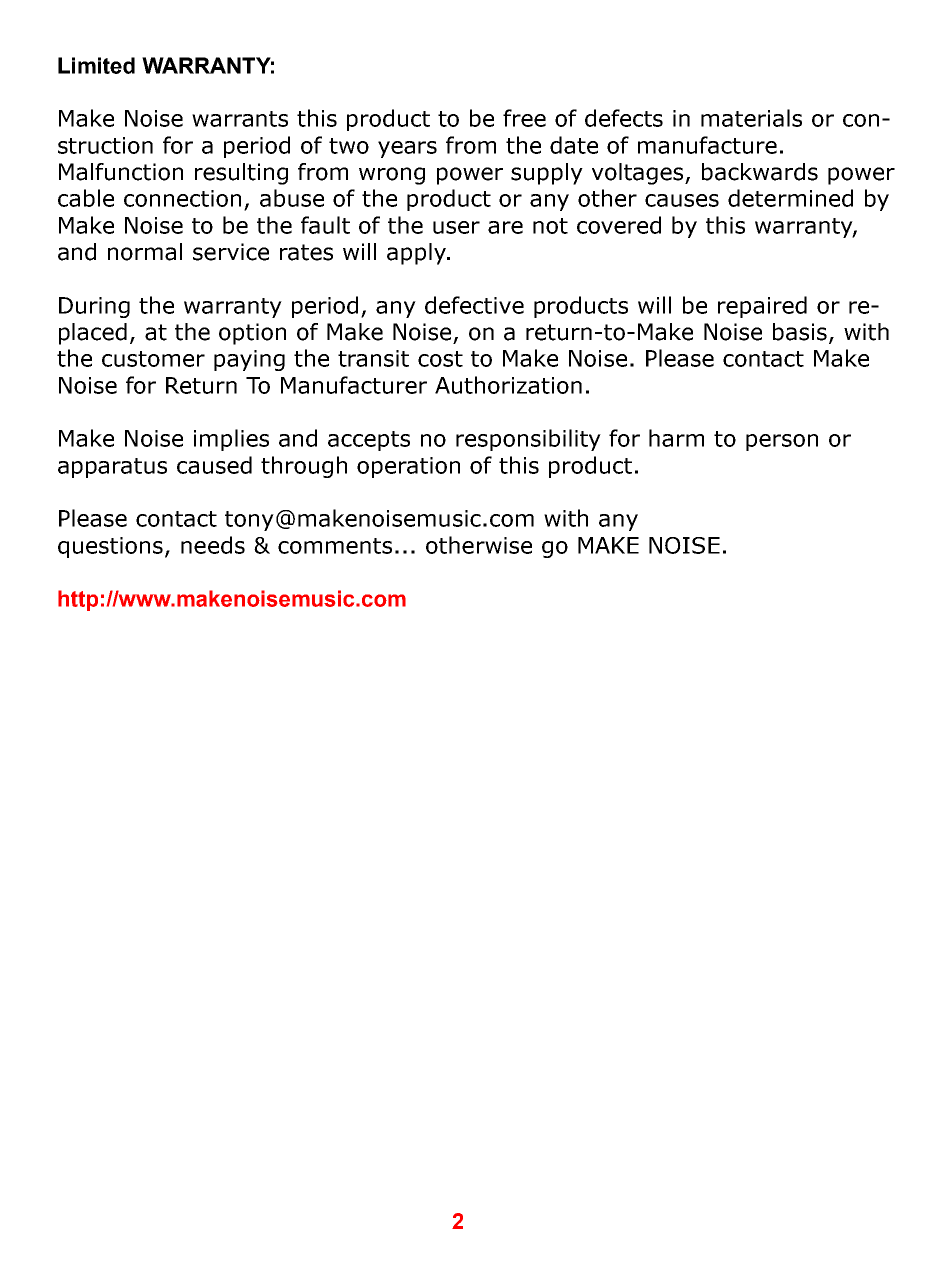  Describe the element at coordinates (676, 438) in the screenshot. I see `harm` at that location.
